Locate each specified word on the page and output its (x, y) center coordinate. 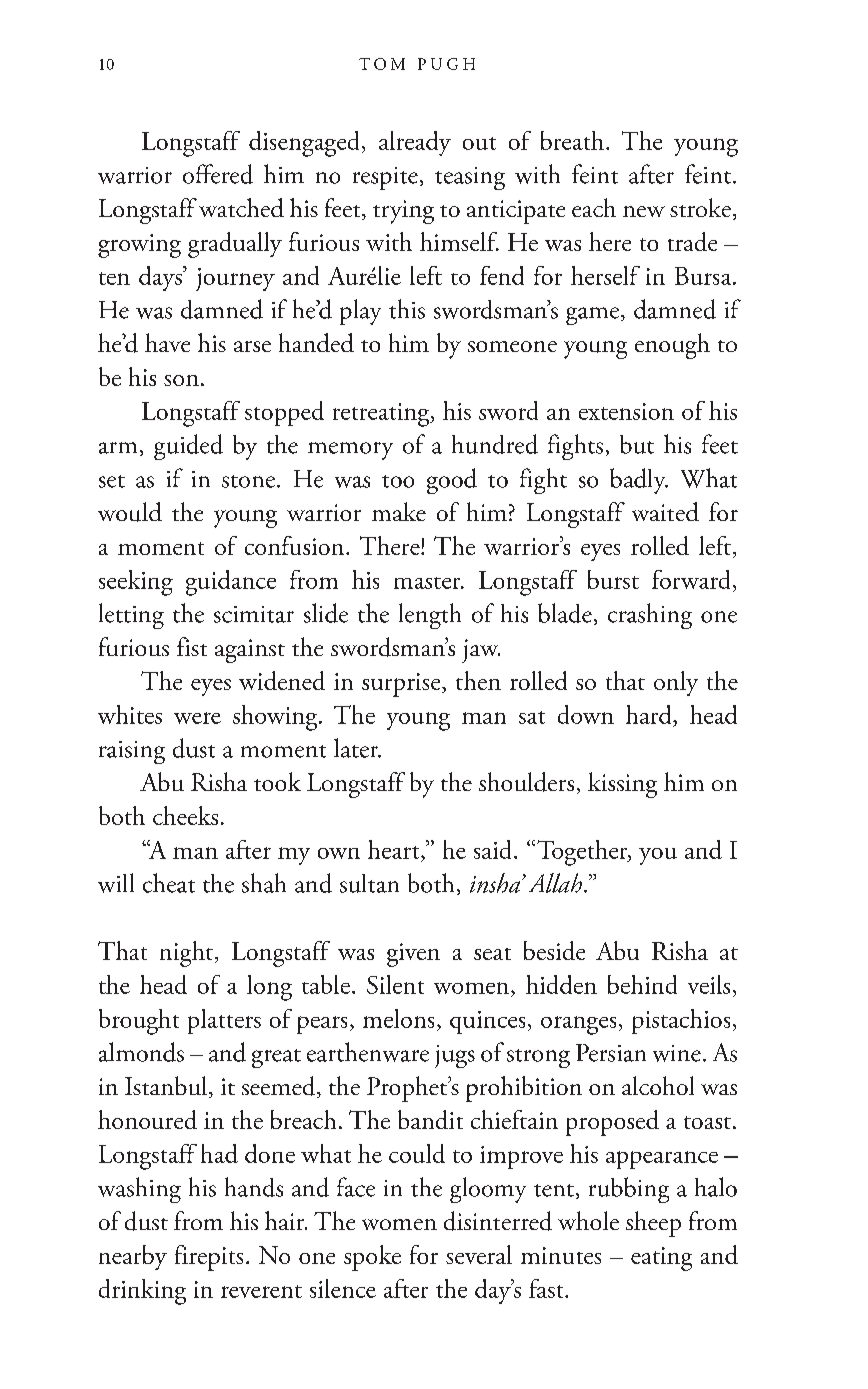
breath (574, 140)
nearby (133, 1257)
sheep (653, 1224)
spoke (372, 1258)
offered (218, 174)
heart (395, 849)
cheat (169, 883)
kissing (622, 785)
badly (639, 481)
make (399, 511)
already (415, 143)
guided (188, 447)
